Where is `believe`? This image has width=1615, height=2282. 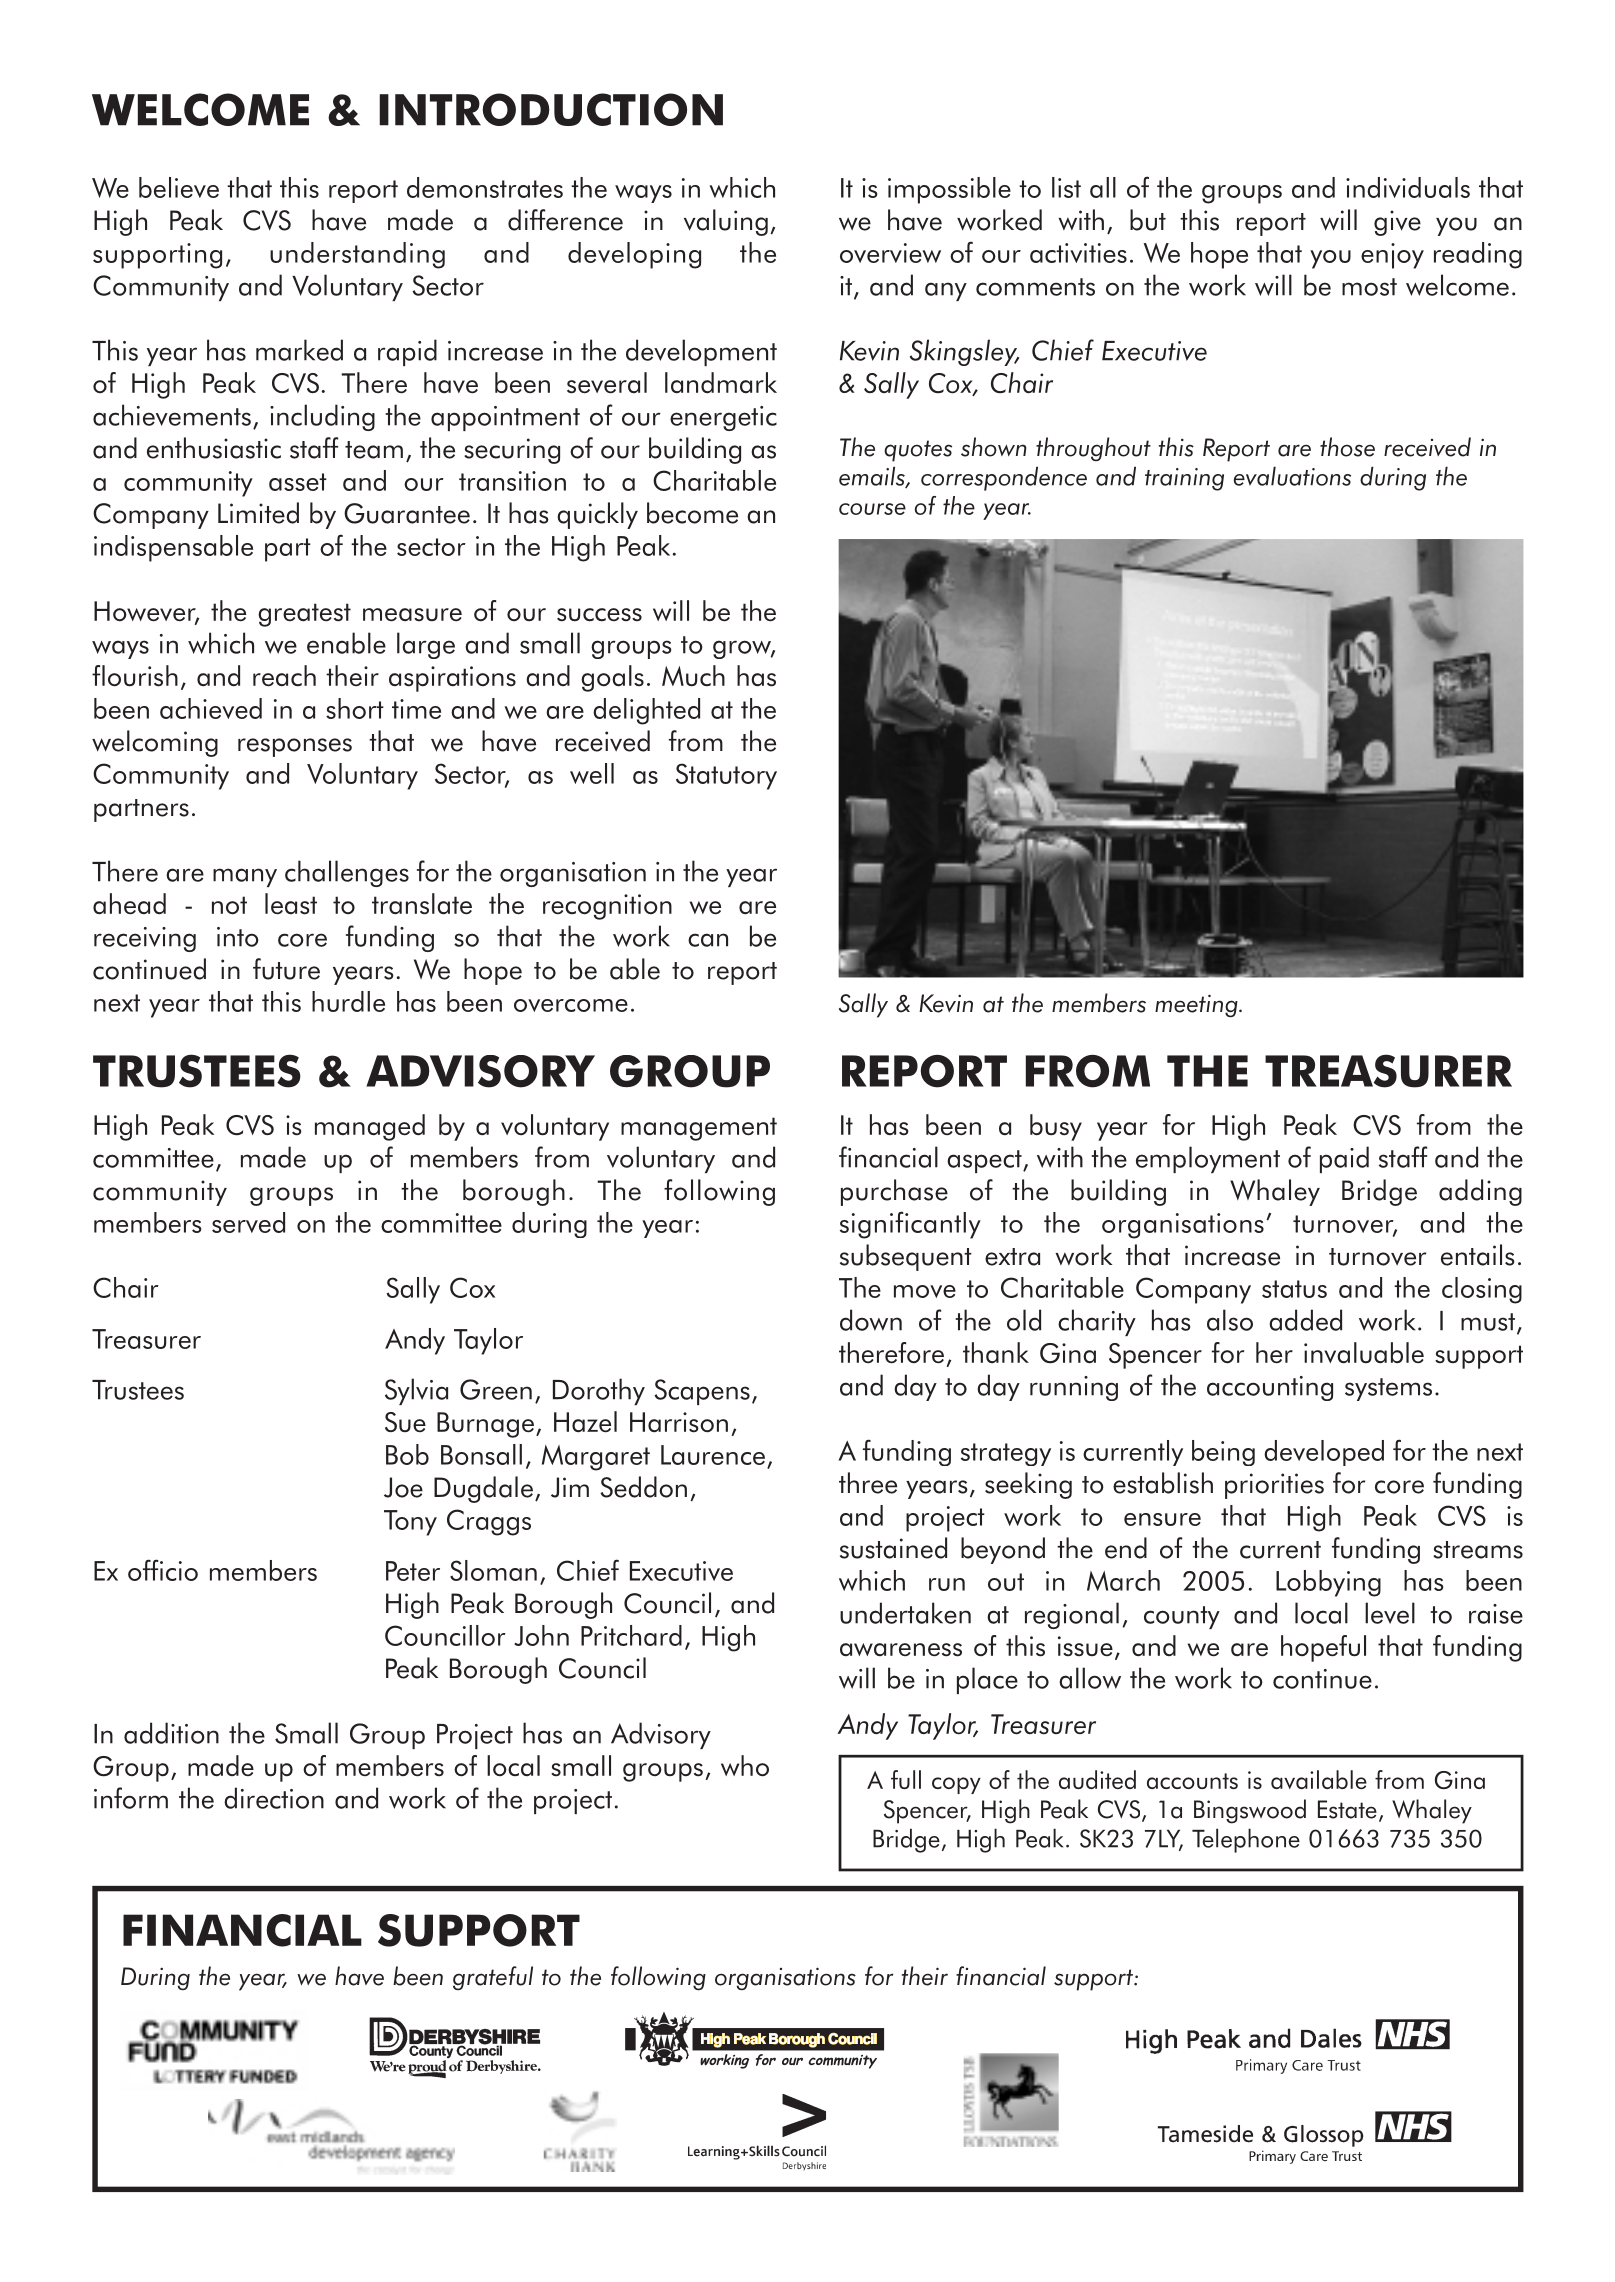 believe is located at coordinates (179, 187).
